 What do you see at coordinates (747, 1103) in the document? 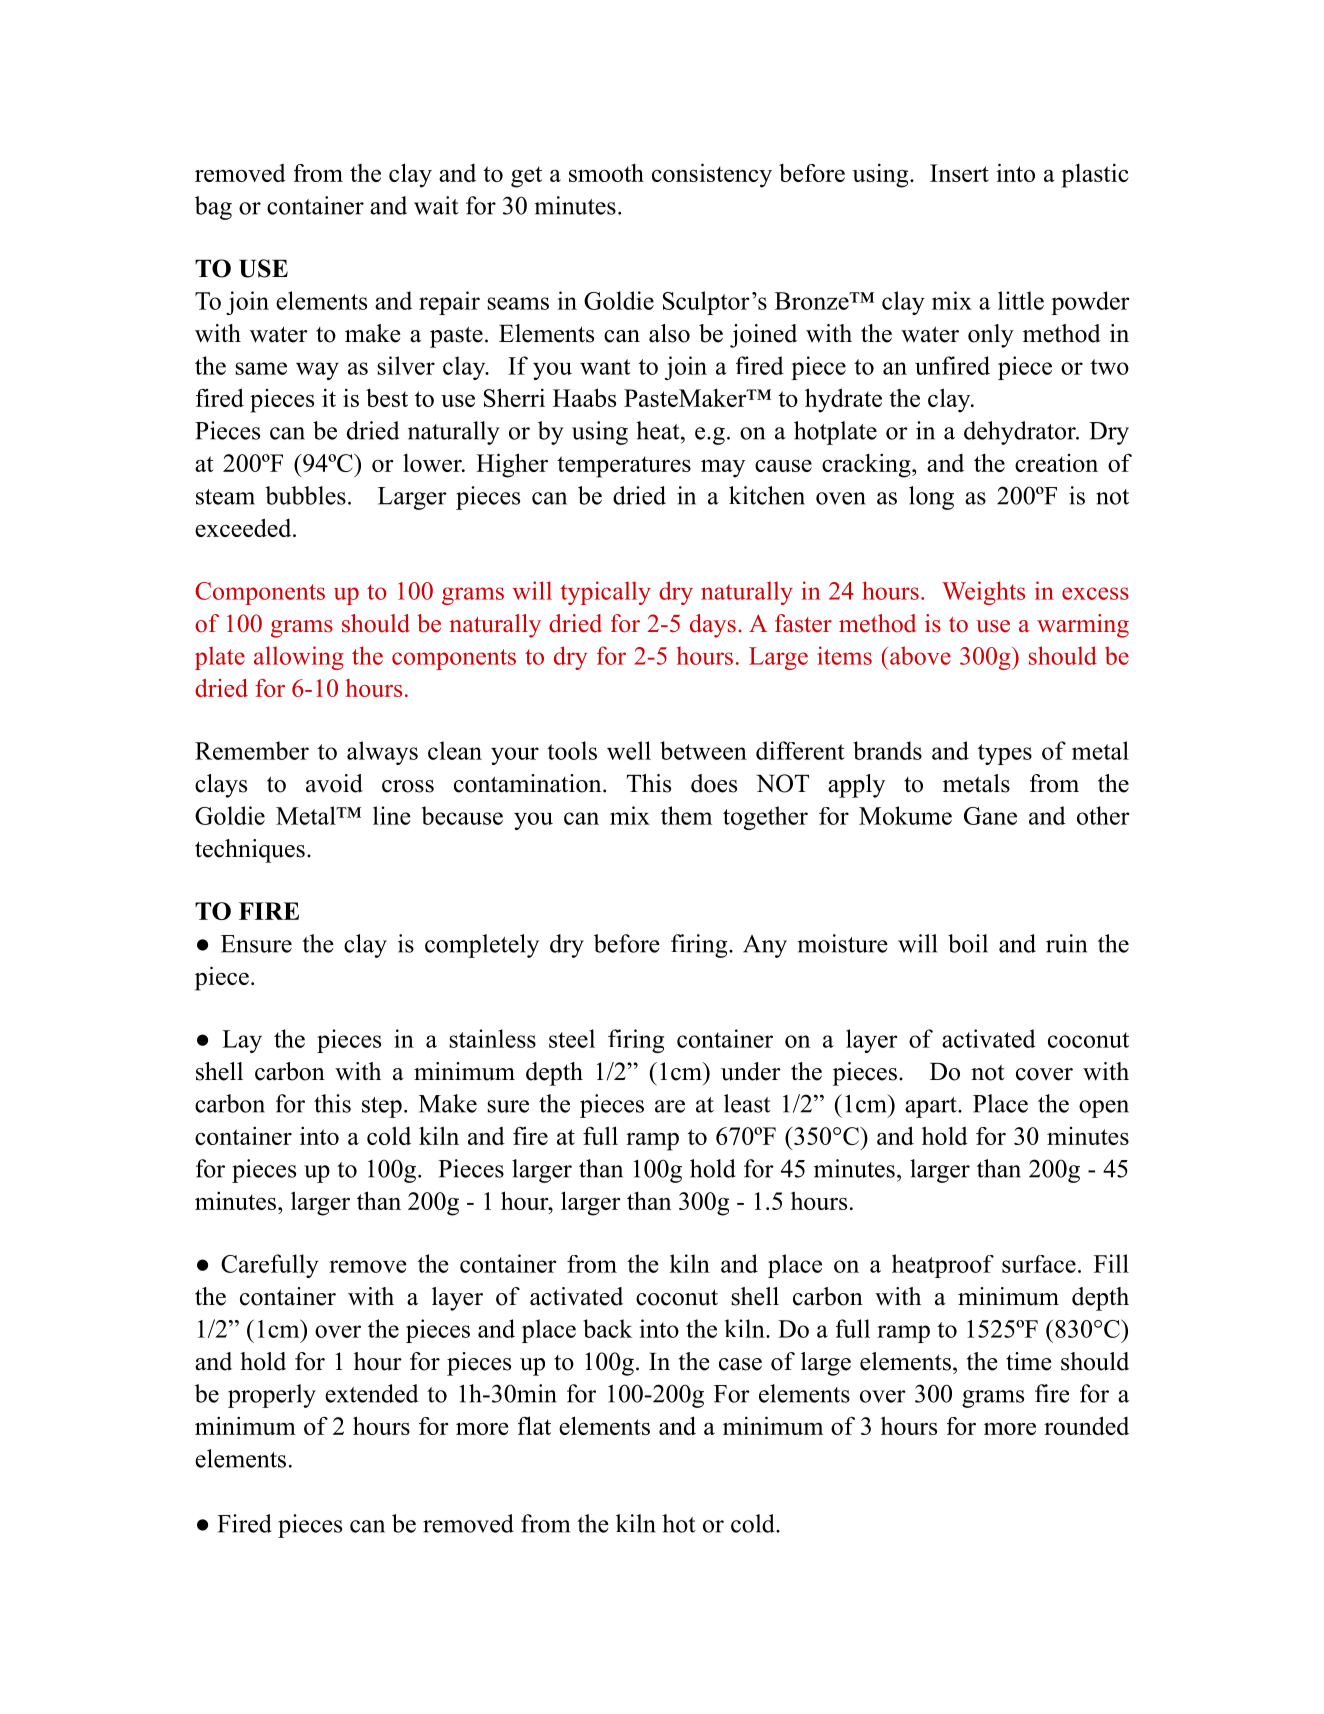
I see `least` at bounding box center [747, 1103].
